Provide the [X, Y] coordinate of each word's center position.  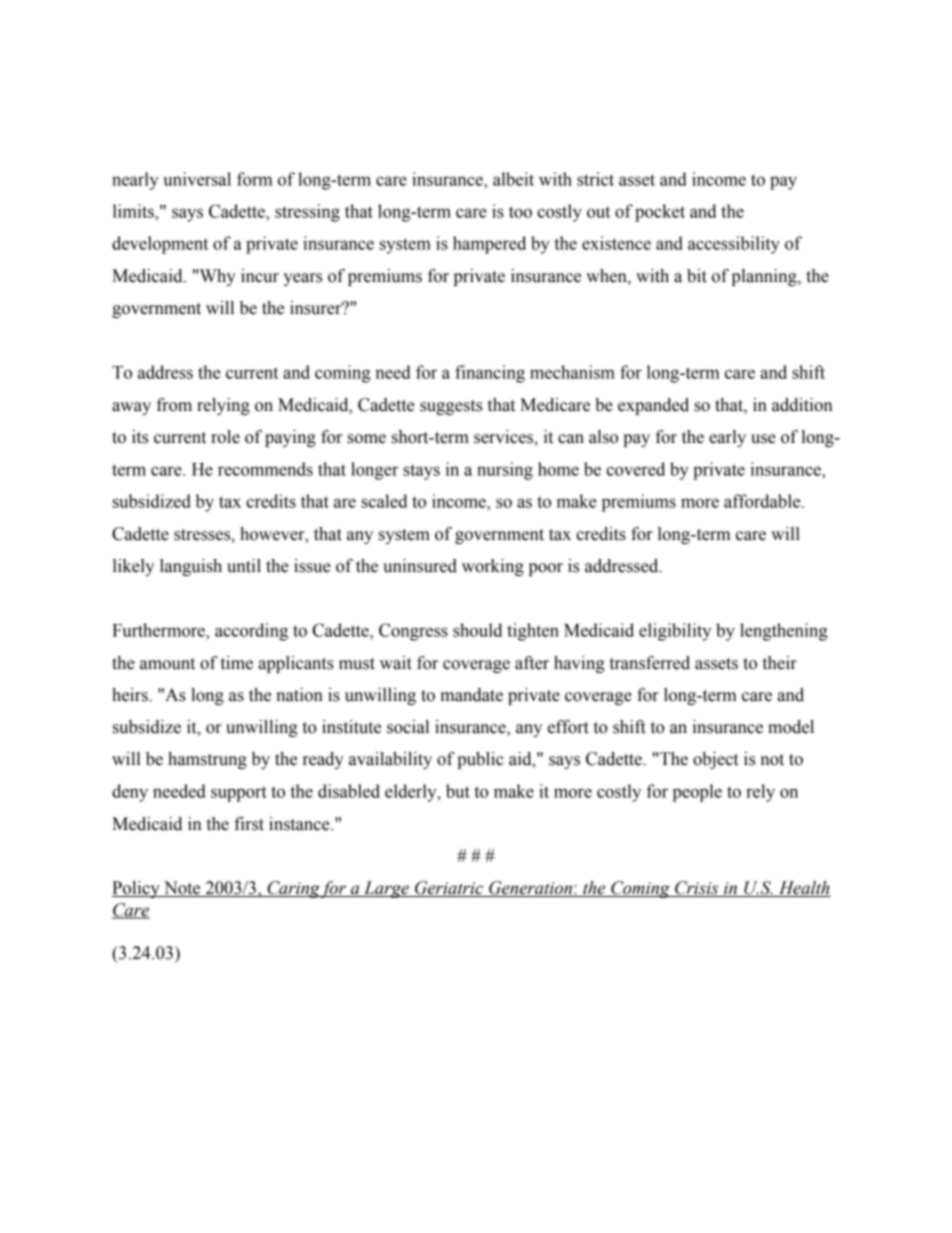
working [493, 567]
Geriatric [449, 889]
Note [182, 889]
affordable [763, 501]
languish [191, 567]
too [520, 212]
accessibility [734, 245]
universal [197, 179]
